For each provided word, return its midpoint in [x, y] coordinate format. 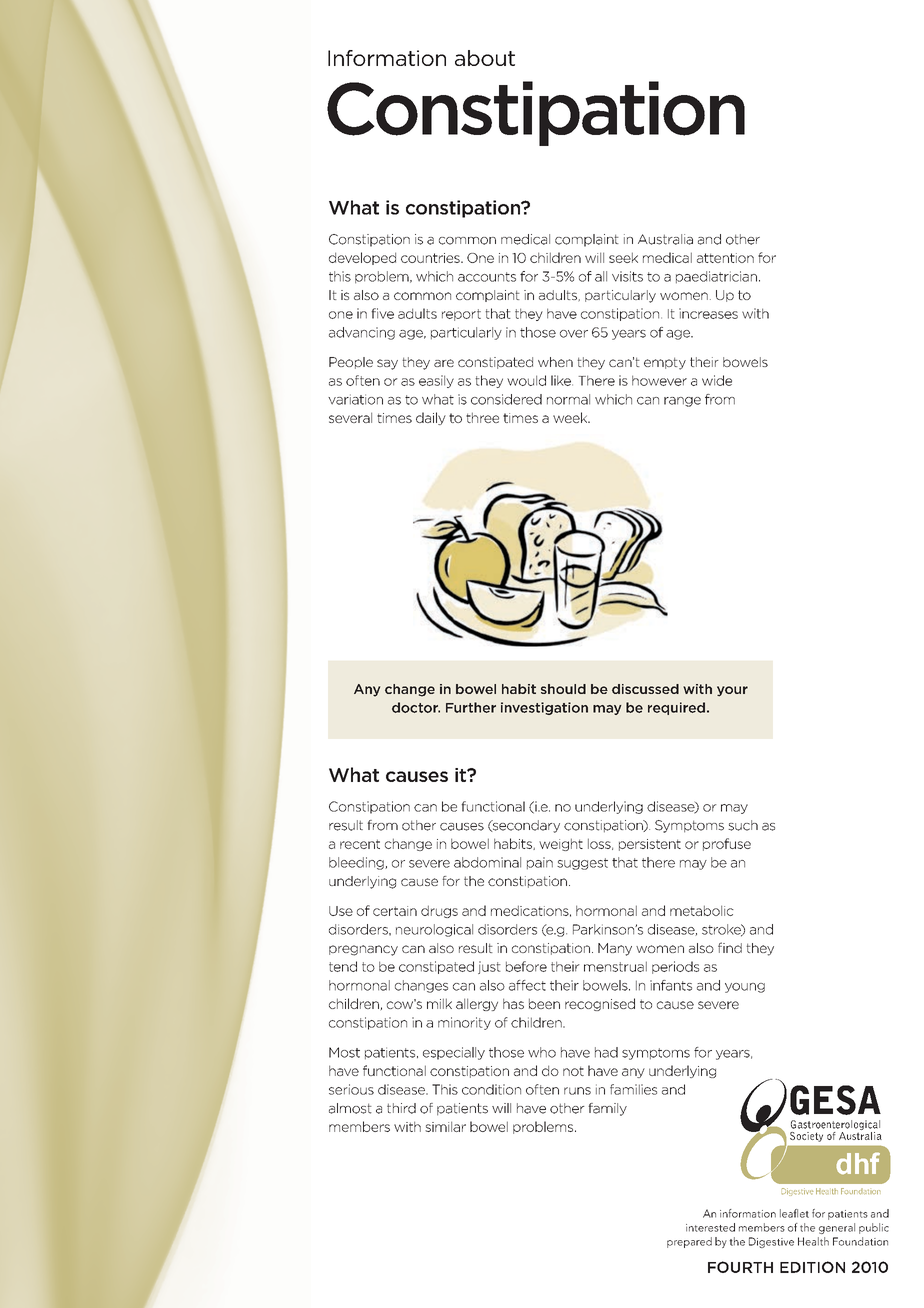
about [485, 58]
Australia [665, 239]
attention [725, 258]
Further [471, 707]
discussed [645, 689]
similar [445, 1126]
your [732, 691]
